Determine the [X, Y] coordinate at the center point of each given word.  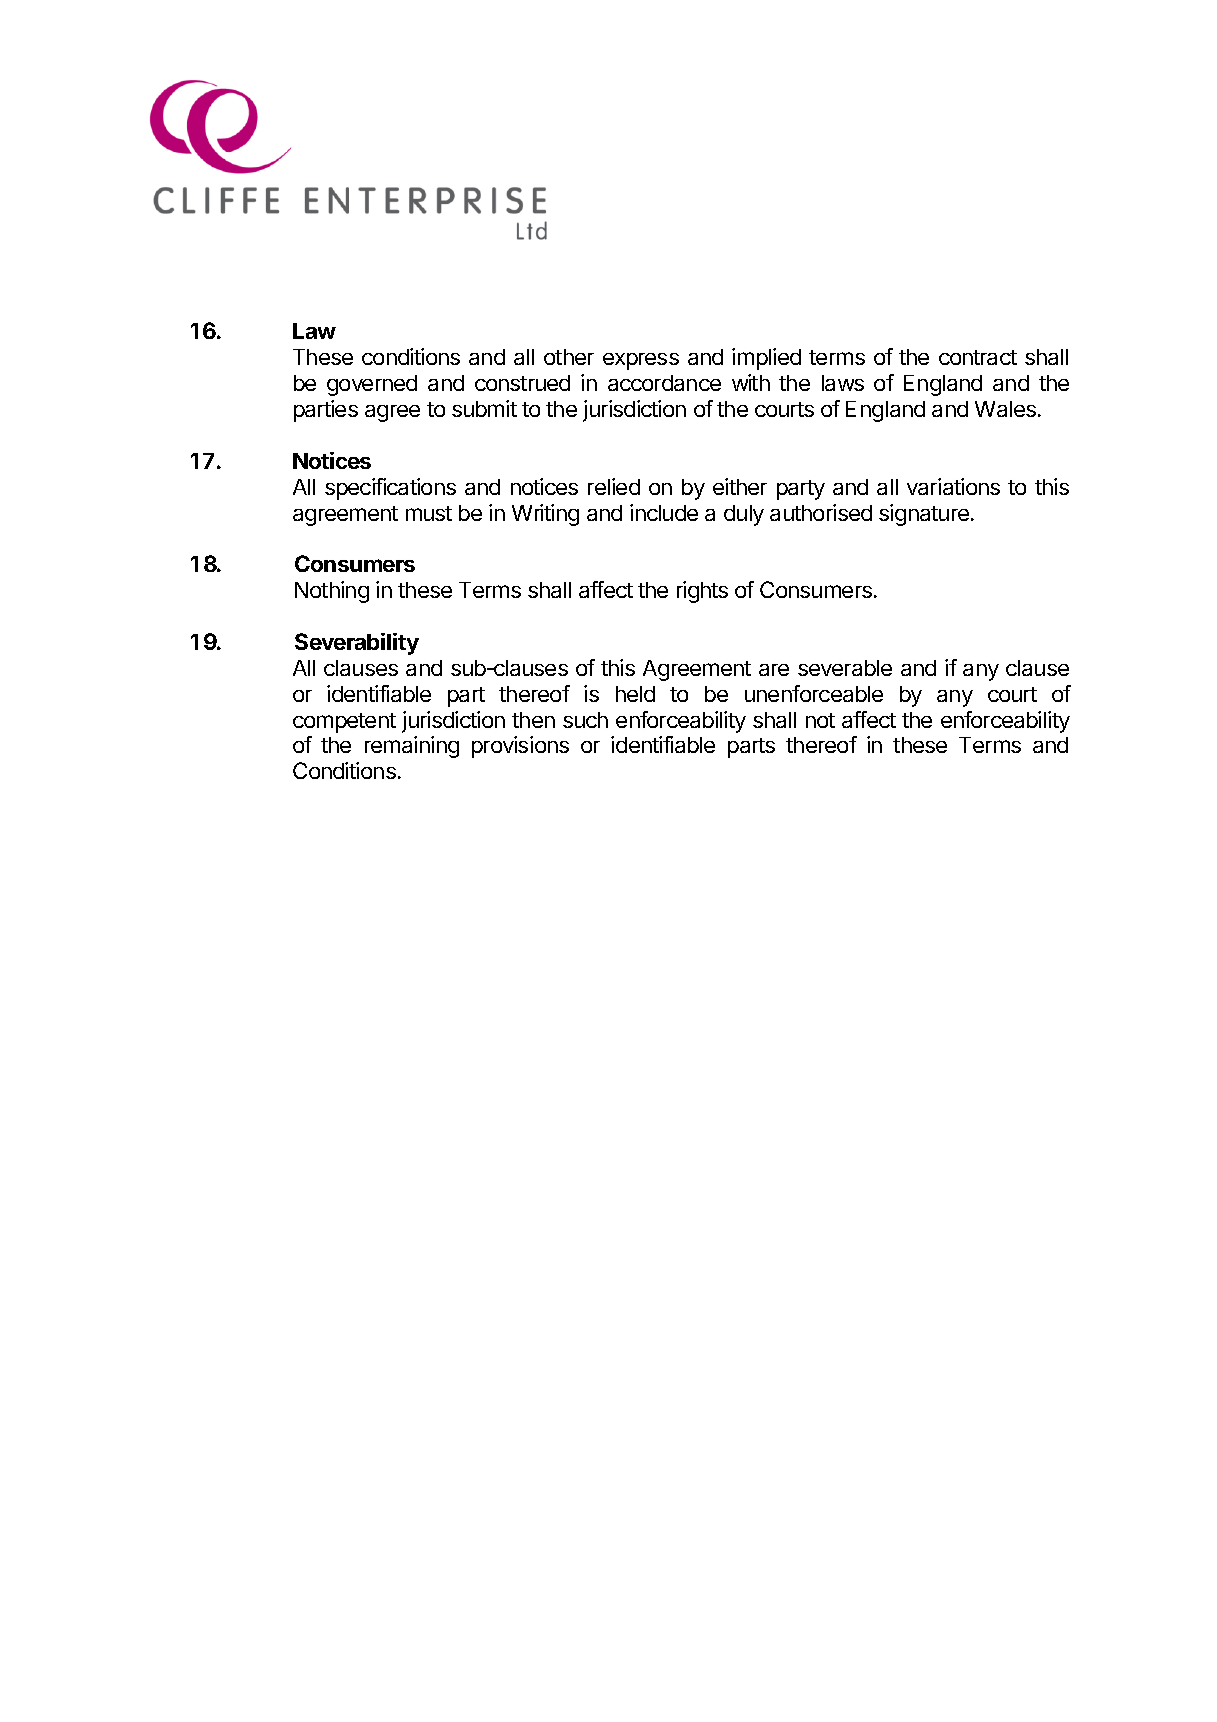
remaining [412, 747]
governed [372, 385]
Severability [357, 644]
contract [978, 357]
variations [953, 486]
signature [925, 515]
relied [614, 486]
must [429, 513]
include [664, 512]
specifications [390, 489]
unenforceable [814, 693]
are [774, 670]
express [641, 361]
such [585, 720]
